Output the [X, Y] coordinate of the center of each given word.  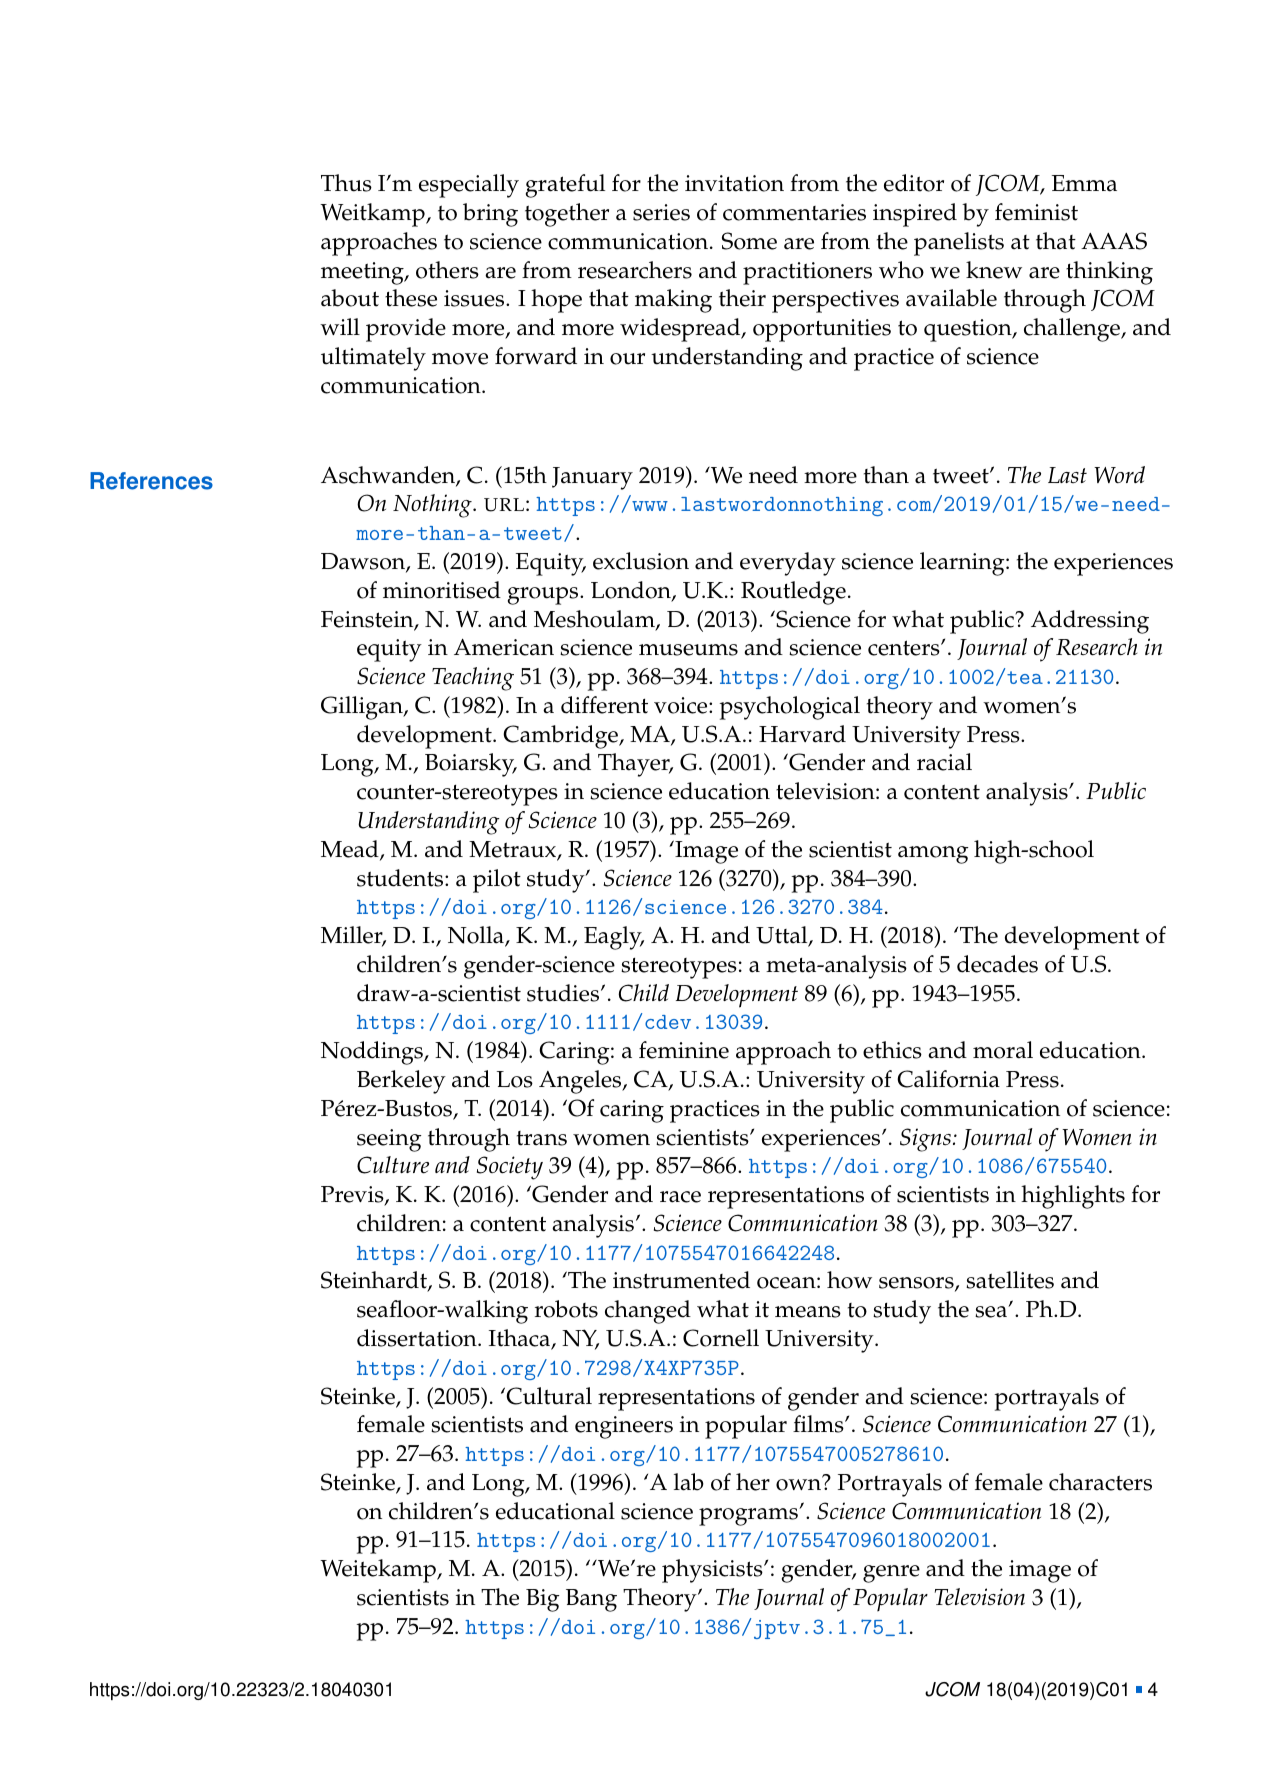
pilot [497, 881]
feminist [1036, 212]
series [661, 212]
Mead [351, 850]
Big [542, 1600]
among [933, 855]
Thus [346, 183]
